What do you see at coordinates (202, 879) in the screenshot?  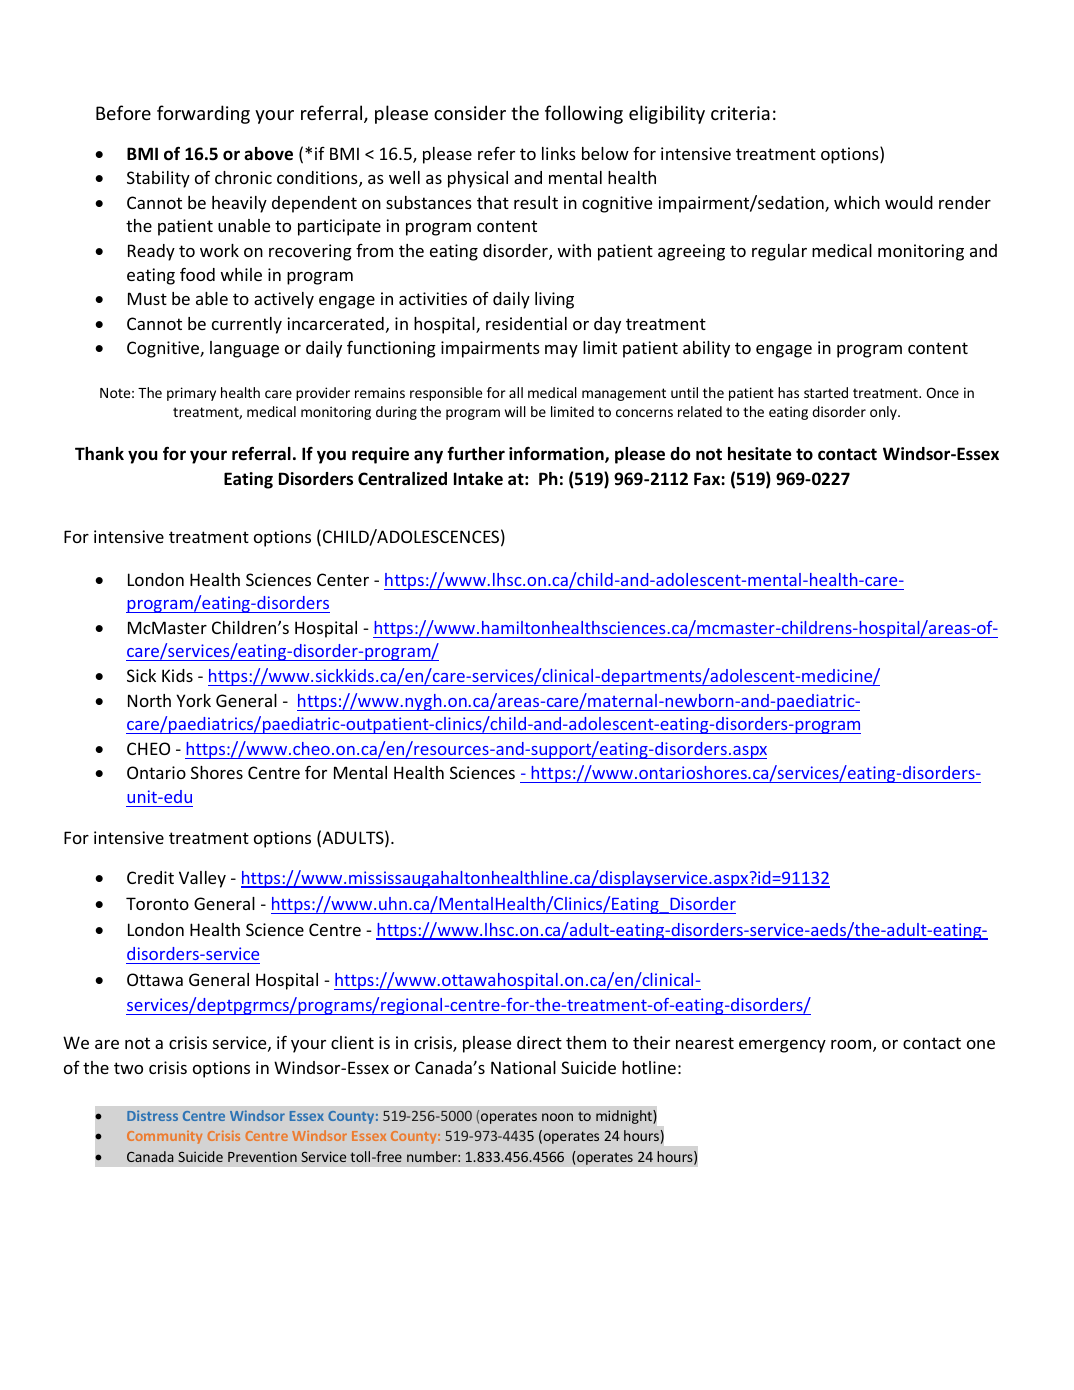 I see `Valley` at bounding box center [202, 879].
